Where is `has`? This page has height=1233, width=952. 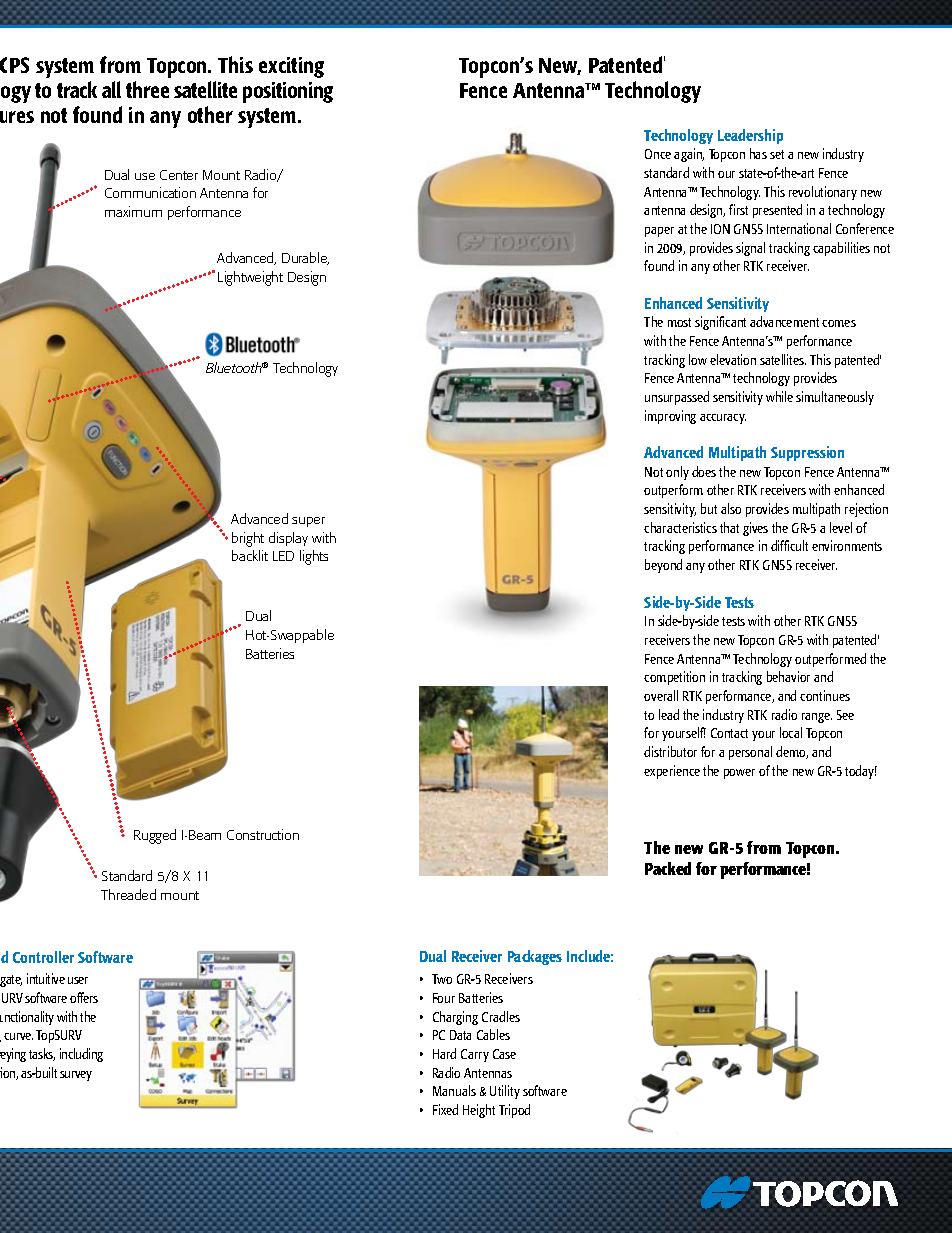
has is located at coordinates (758, 153).
